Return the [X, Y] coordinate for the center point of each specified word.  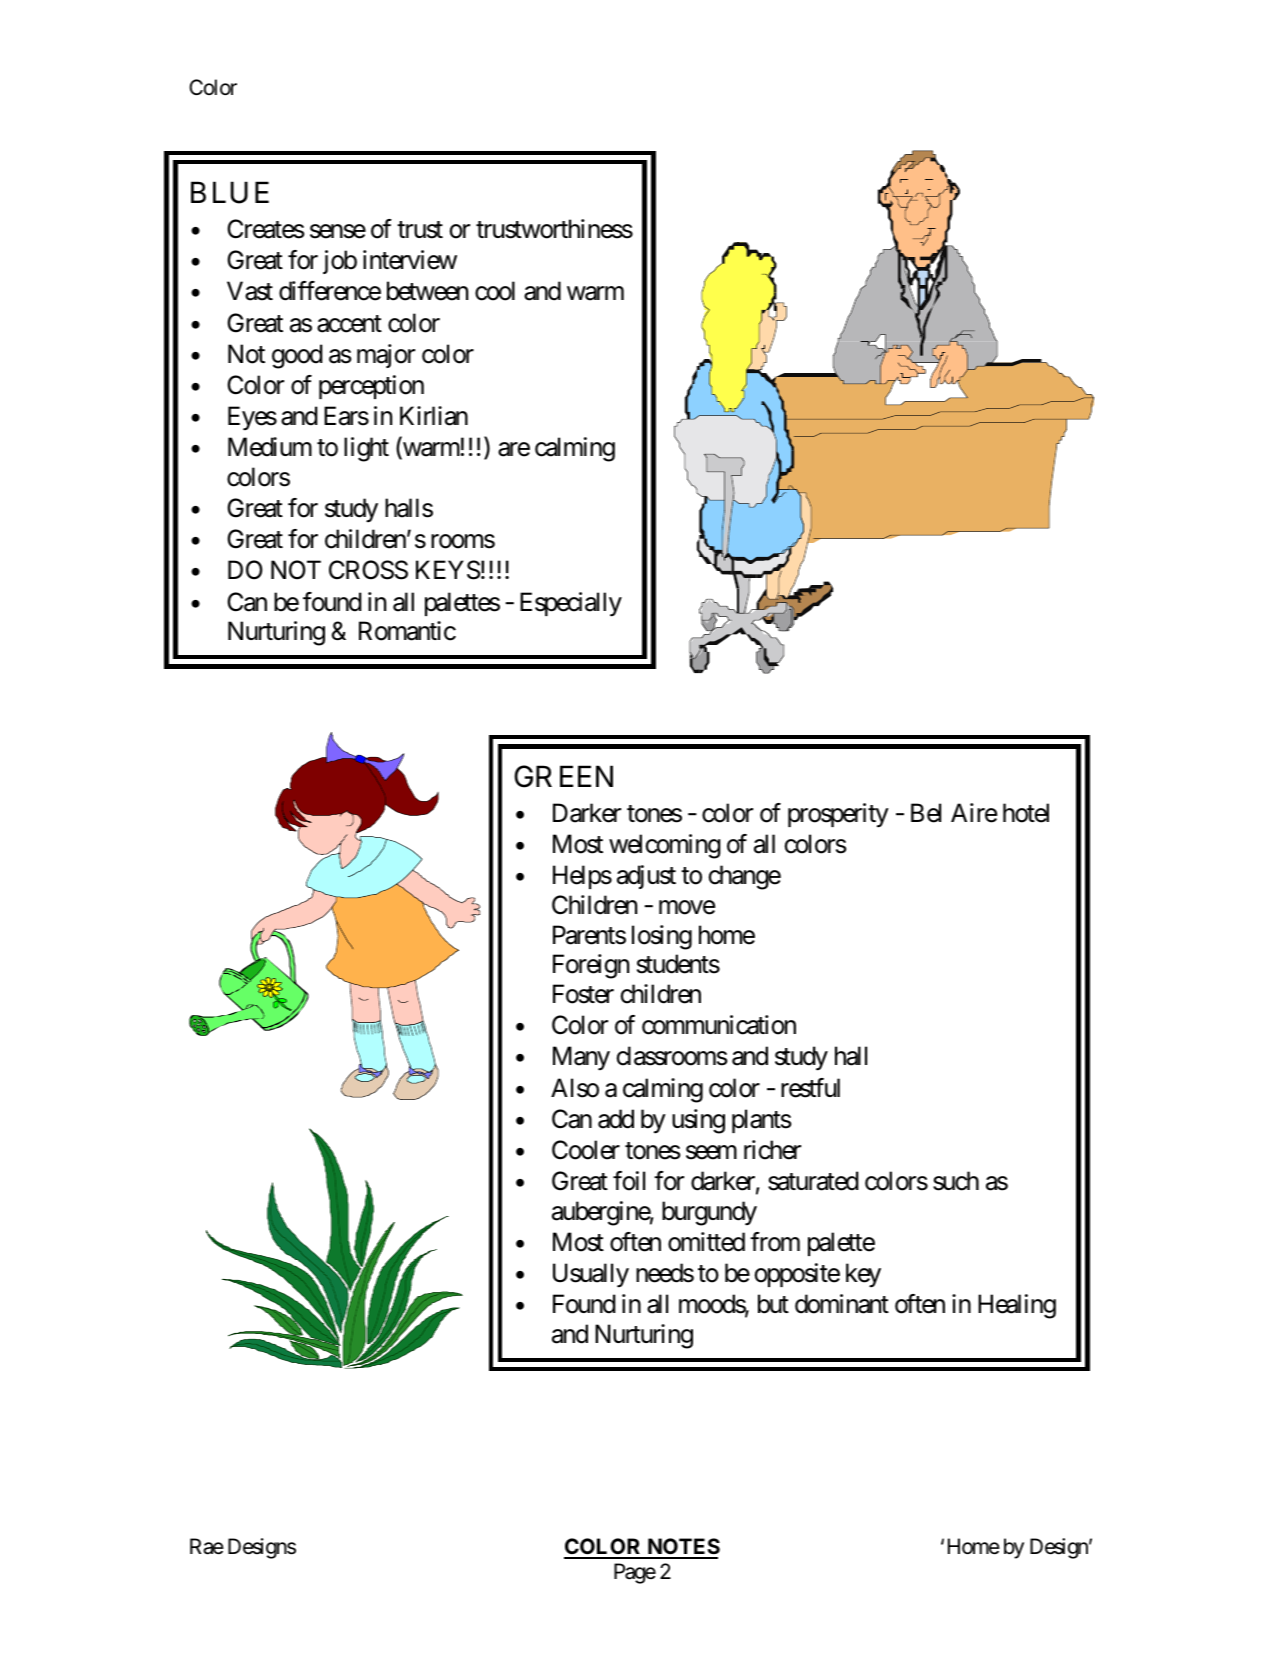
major [386, 356]
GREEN [563, 776]
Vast [250, 291]
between [427, 291]
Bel [926, 813]
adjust [646, 877]
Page [635, 1573]
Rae [207, 1546]
